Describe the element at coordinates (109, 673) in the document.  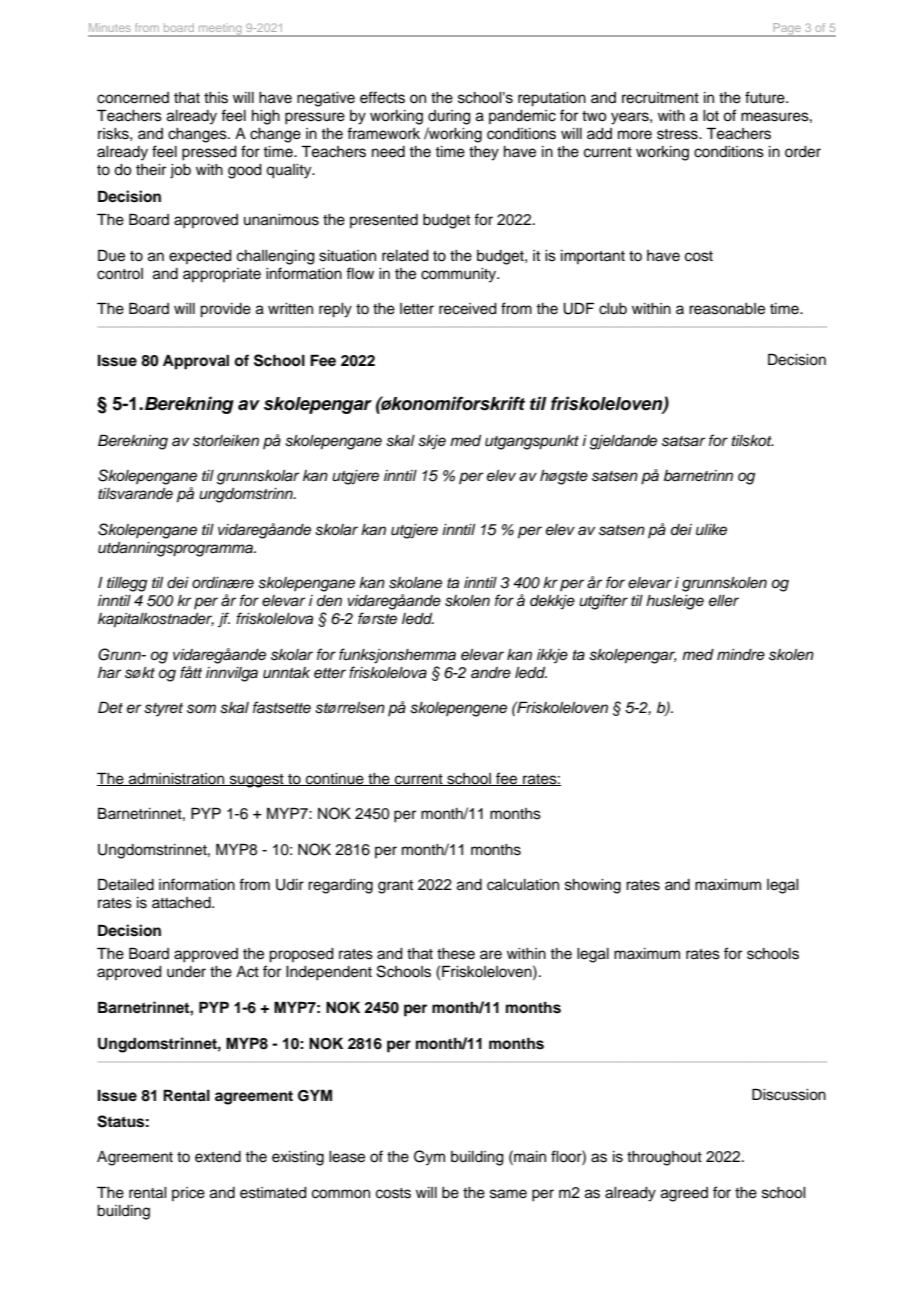
I see `har` at that location.
